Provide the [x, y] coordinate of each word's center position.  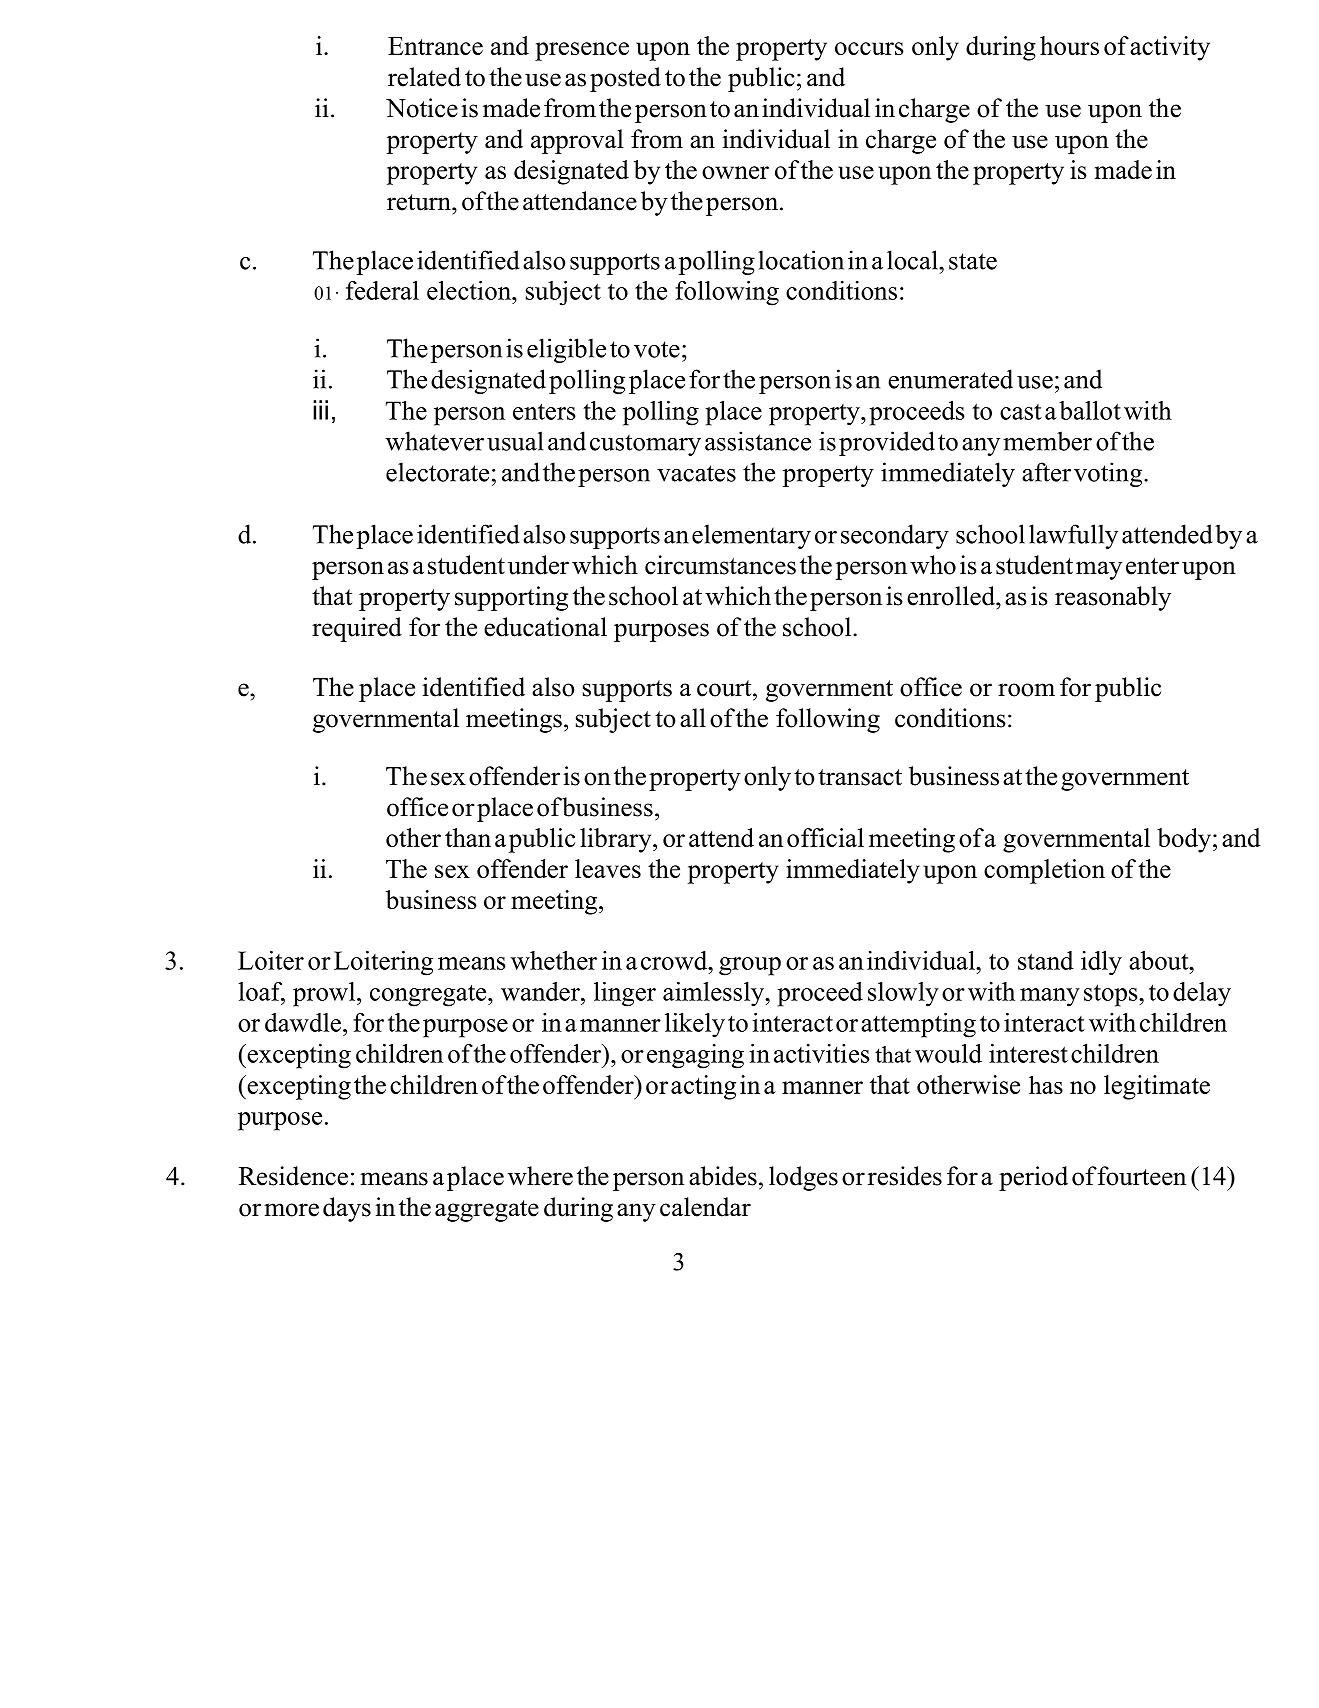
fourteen [1141, 1176]
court [725, 688]
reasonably [1113, 598]
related [424, 77]
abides [723, 1176]
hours [1069, 45]
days [347, 1209]
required [357, 629]
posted [625, 79]
